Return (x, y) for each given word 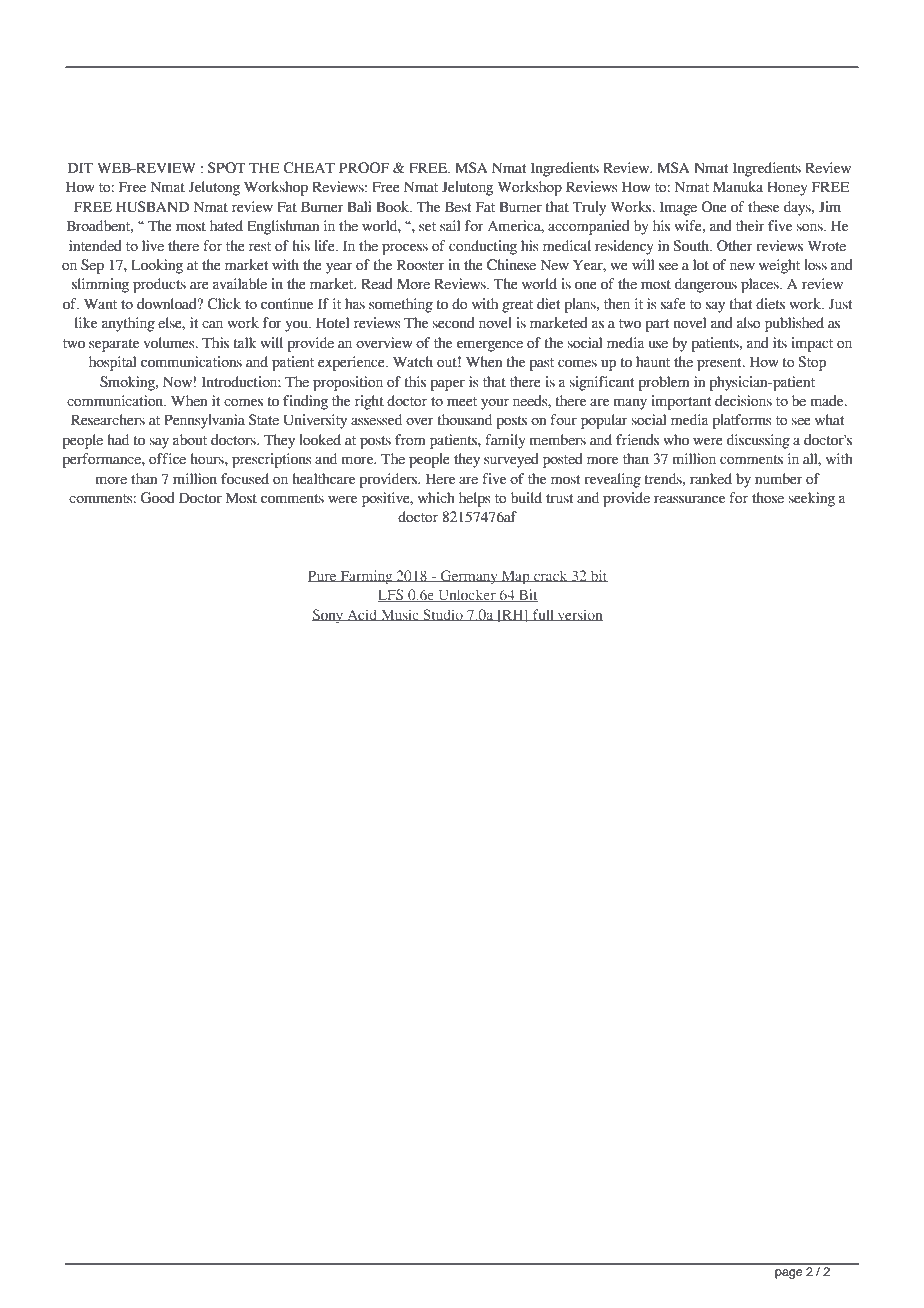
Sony (329, 616)
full (543, 615)
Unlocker (467, 595)
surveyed (511, 460)
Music (400, 615)
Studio (443, 615)
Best (458, 207)
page (788, 1274)
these (763, 207)
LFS (392, 595)
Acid (362, 615)
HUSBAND (152, 207)
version (579, 615)
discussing (758, 441)
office (167, 459)
